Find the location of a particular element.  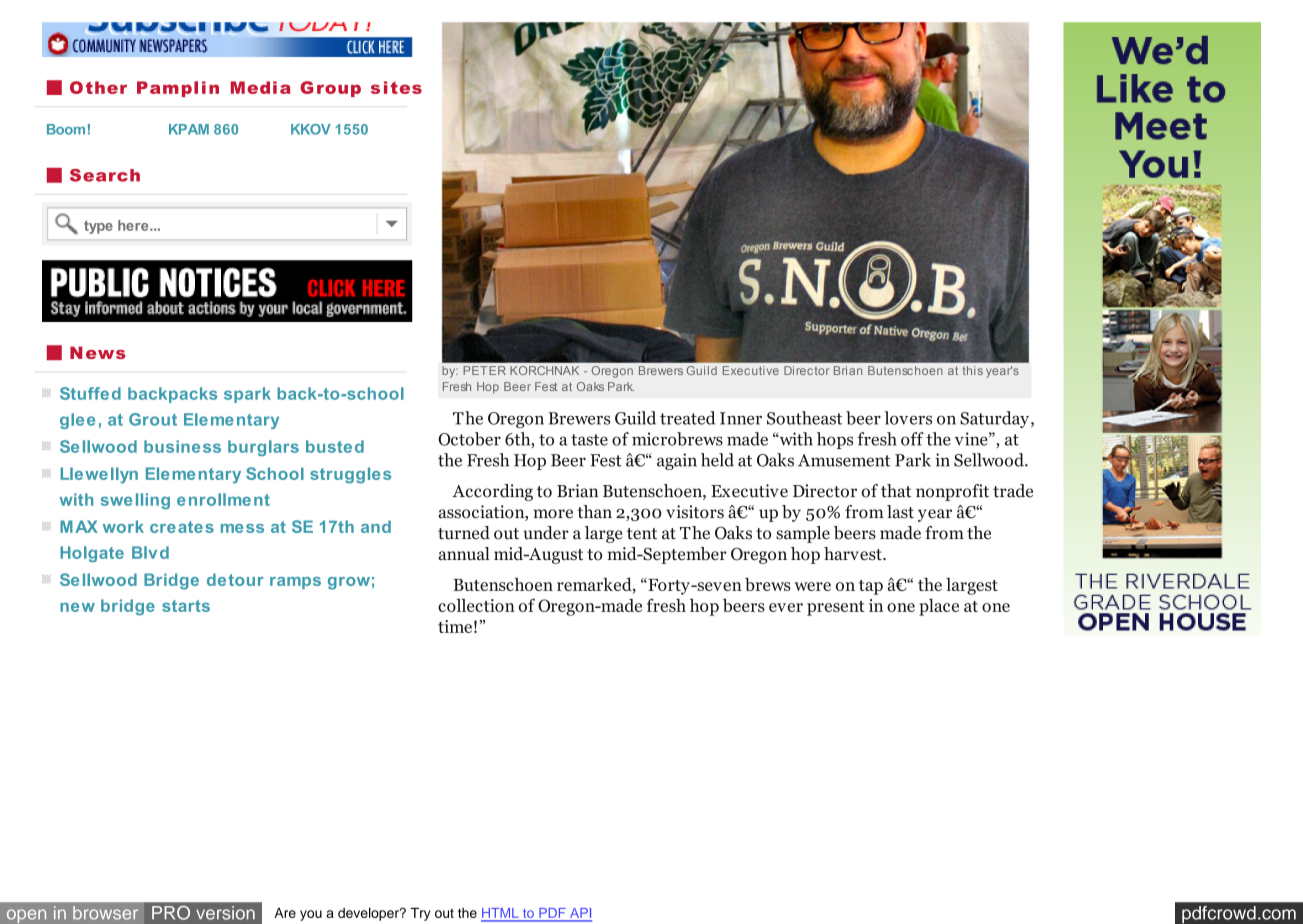

lovers is located at coordinates (908, 418).
